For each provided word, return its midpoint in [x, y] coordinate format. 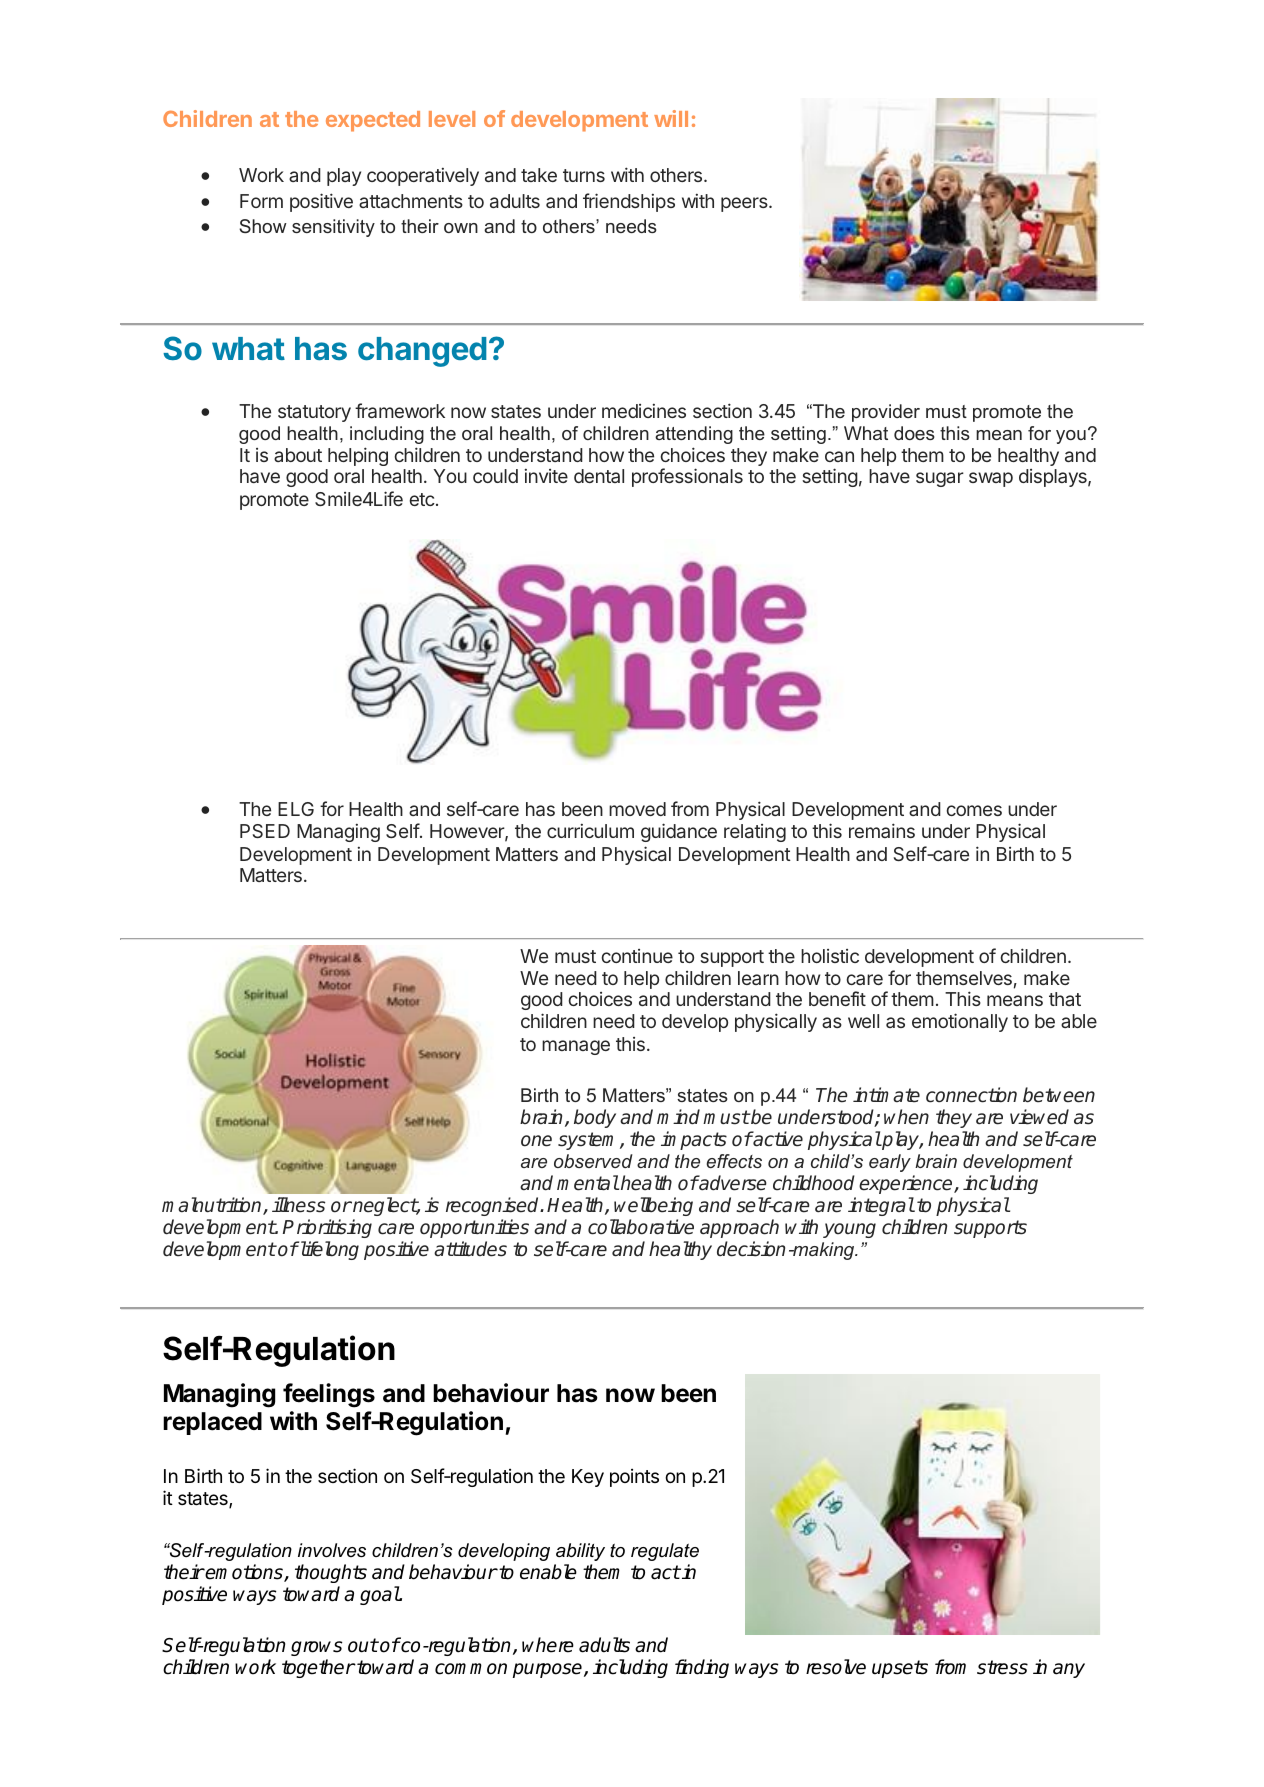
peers [745, 204]
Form [261, 201]
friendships [629, 202]
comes [974, 810]
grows [316, 1648]
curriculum [590, 831]
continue [637, 956]
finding [702, 1668]
